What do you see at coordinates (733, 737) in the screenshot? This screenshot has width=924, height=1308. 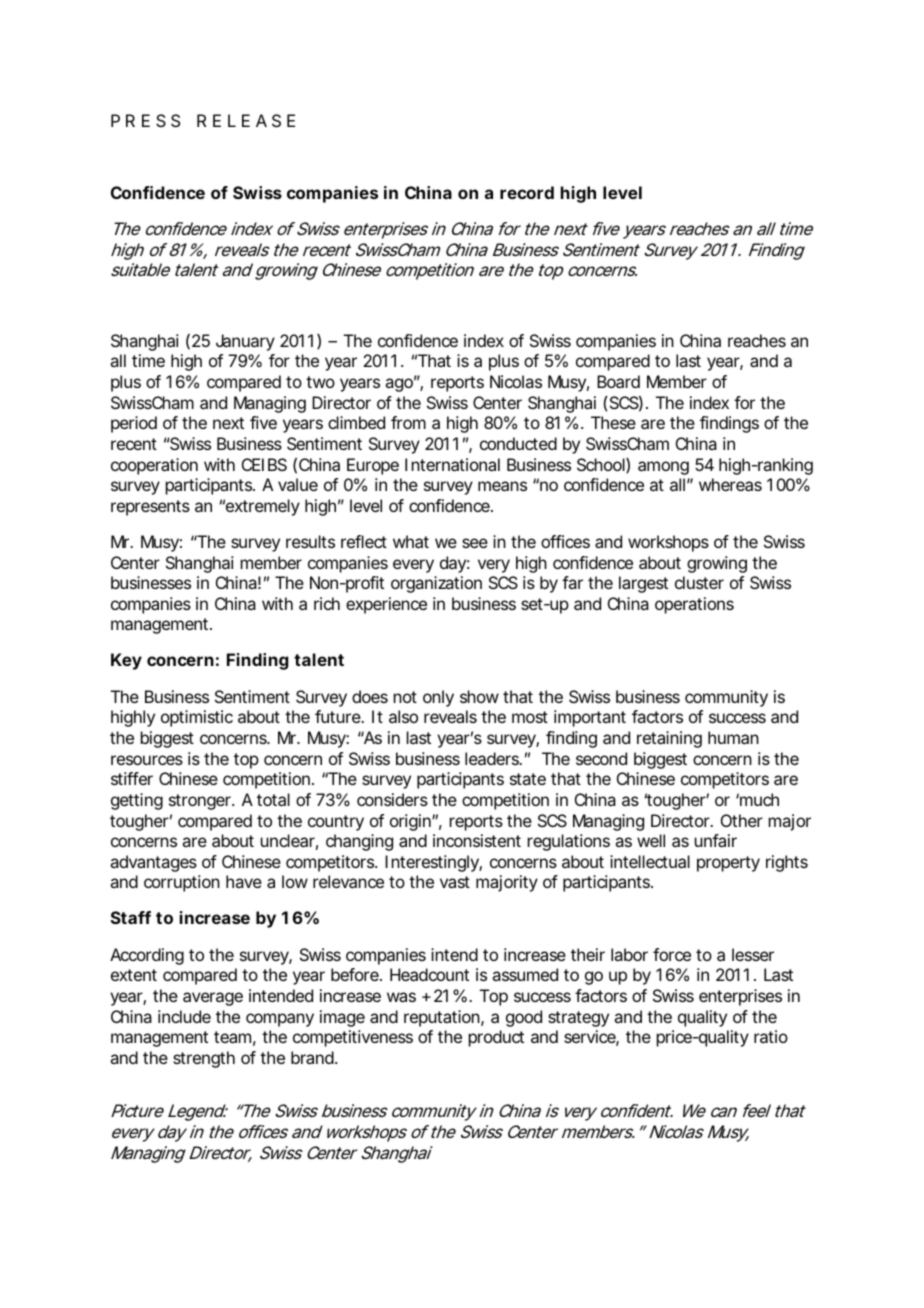 I see `human` at bounding box center [733, 737].
